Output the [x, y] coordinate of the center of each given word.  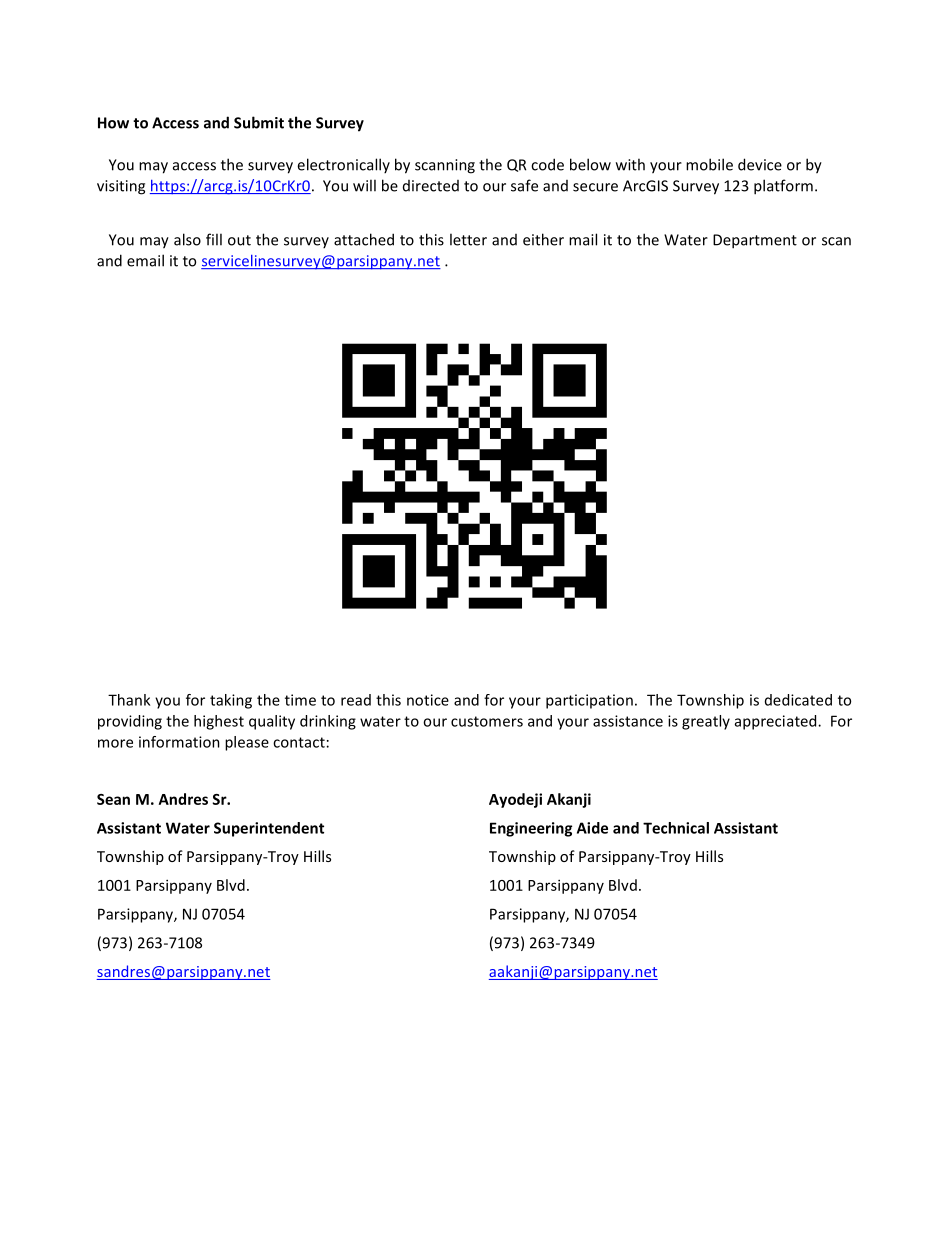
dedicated [798, 700]
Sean [113, 799]
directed [431, 186]
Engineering [531, 829]
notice [428, 700]
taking [231, 701]
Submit [259, 122]
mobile [709, 164]
